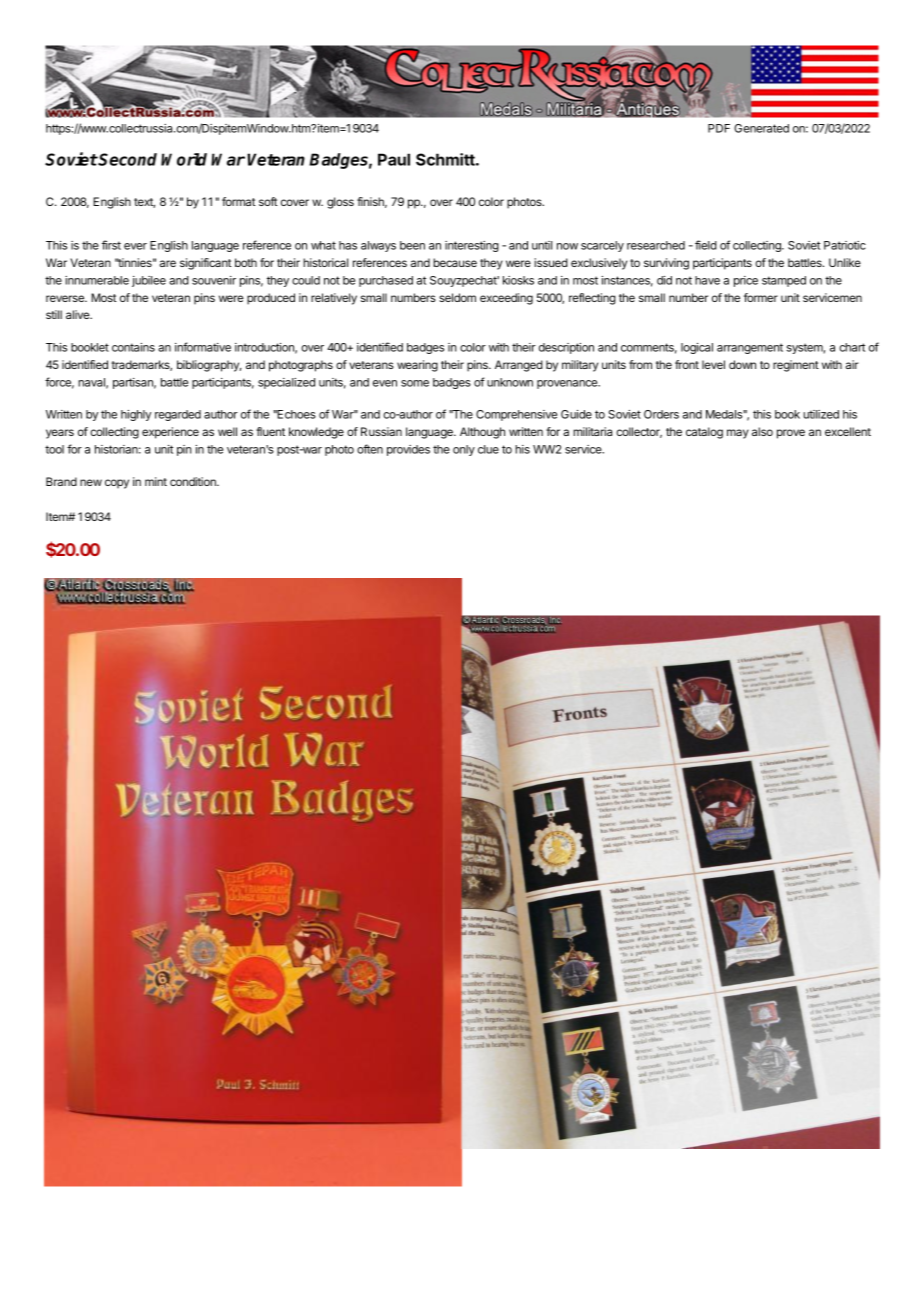 The height and width of the page is (1308, 924). I want to click on PDF, so click(719, 128).
